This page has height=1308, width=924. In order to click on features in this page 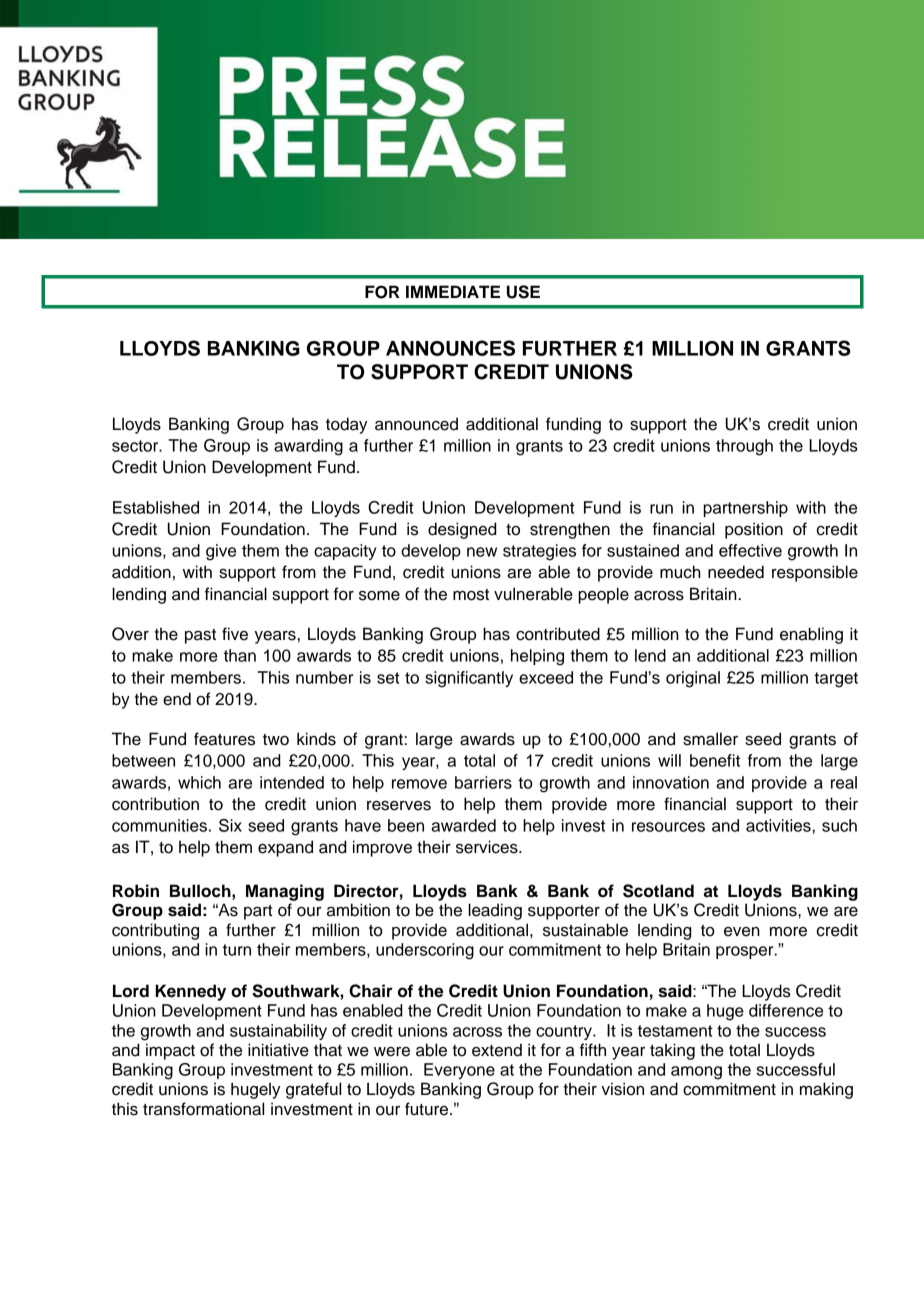, I will do `click(224, 739)`.
